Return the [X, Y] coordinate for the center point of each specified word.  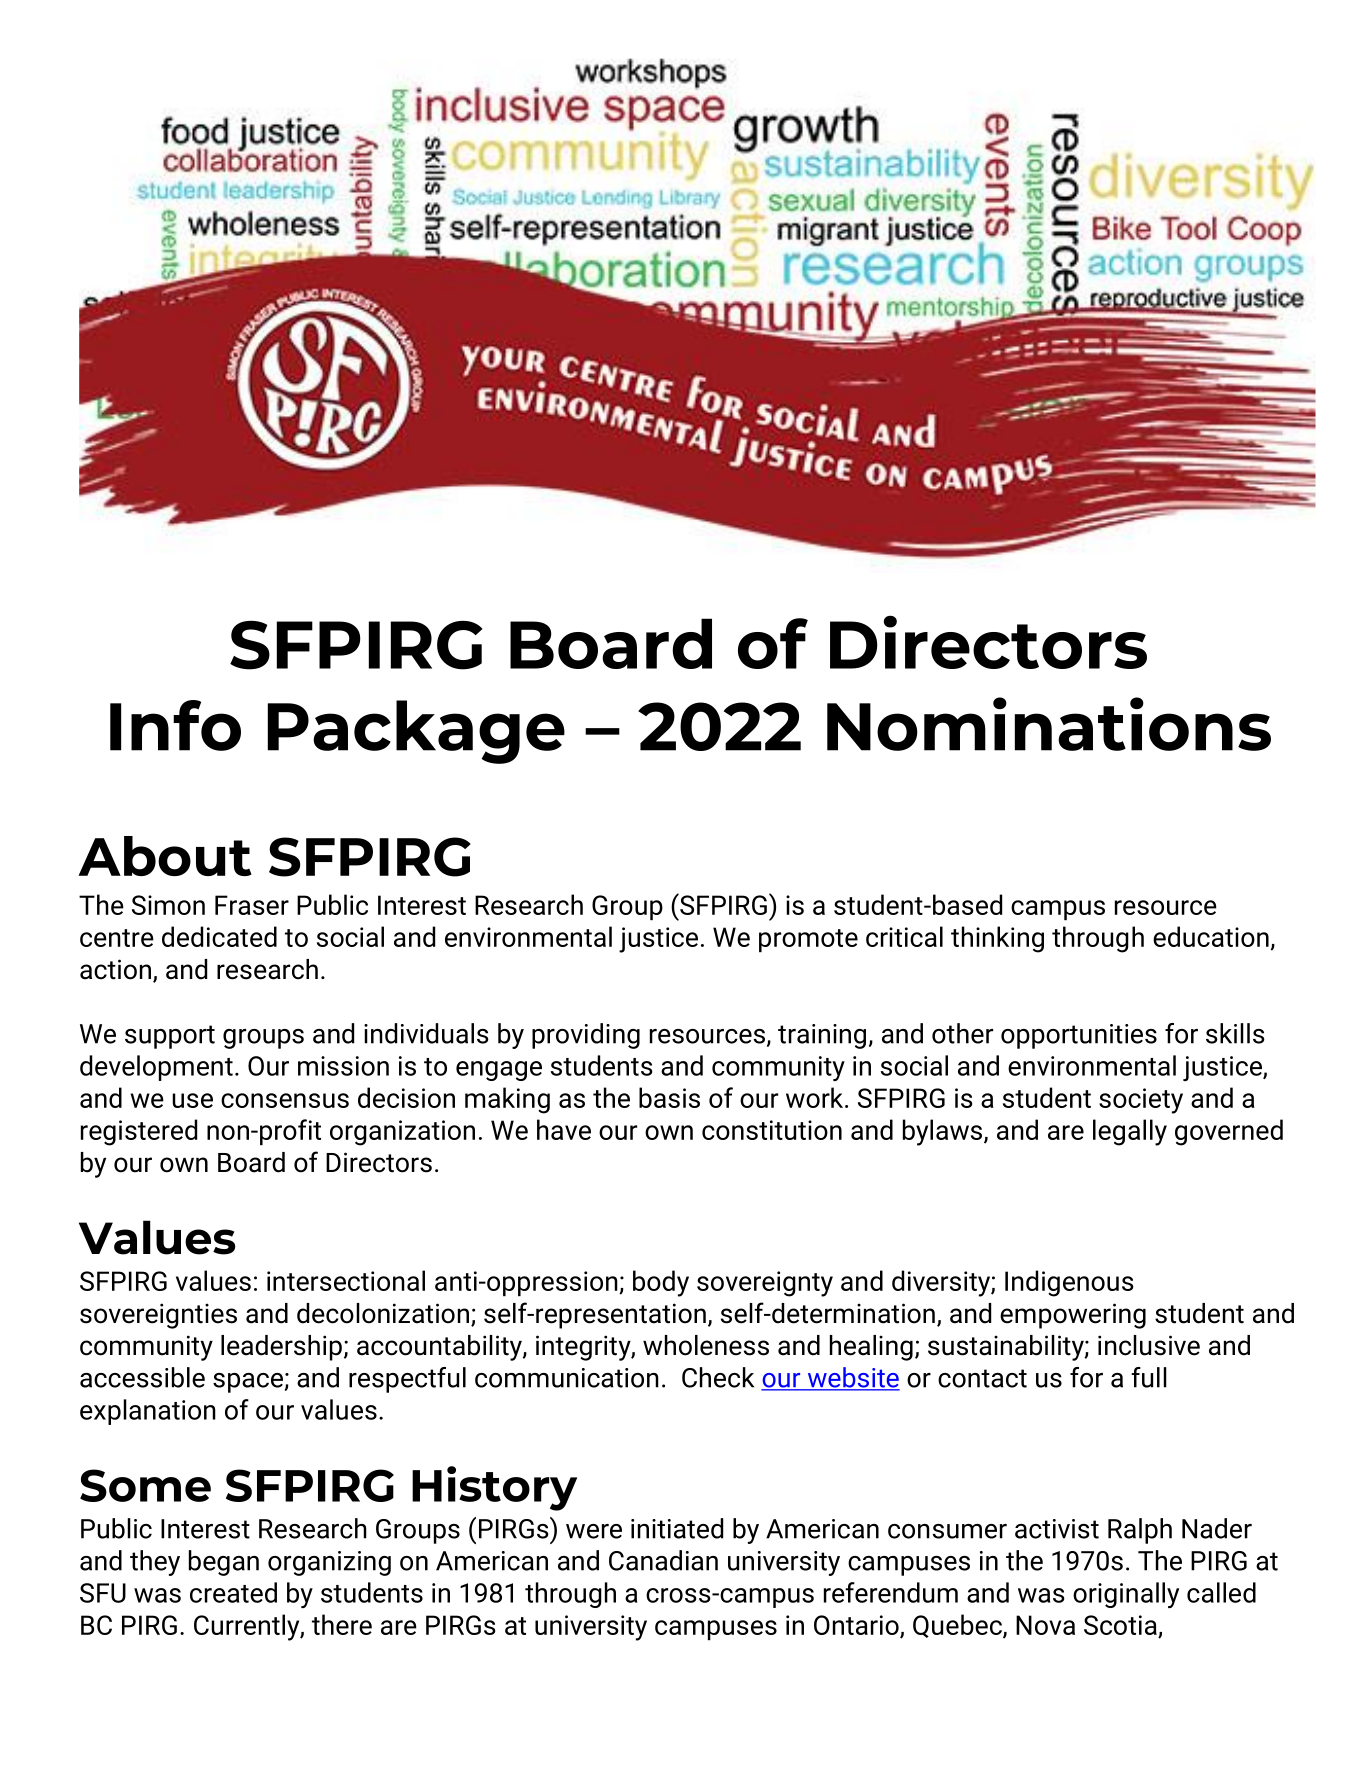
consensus [285, 1100]
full [1149, 1377]
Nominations [1049, 724]
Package [416, 732]
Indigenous [1069, 1283]
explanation [148, 1412]
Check [718, 1377]
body [661, 1283]
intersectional [346, 1280]
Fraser [252, 905]
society [1141, 1101]
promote [808, 940]
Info [175, 725]
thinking [997, 939]
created [233, 1592]
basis [669, 1097]
